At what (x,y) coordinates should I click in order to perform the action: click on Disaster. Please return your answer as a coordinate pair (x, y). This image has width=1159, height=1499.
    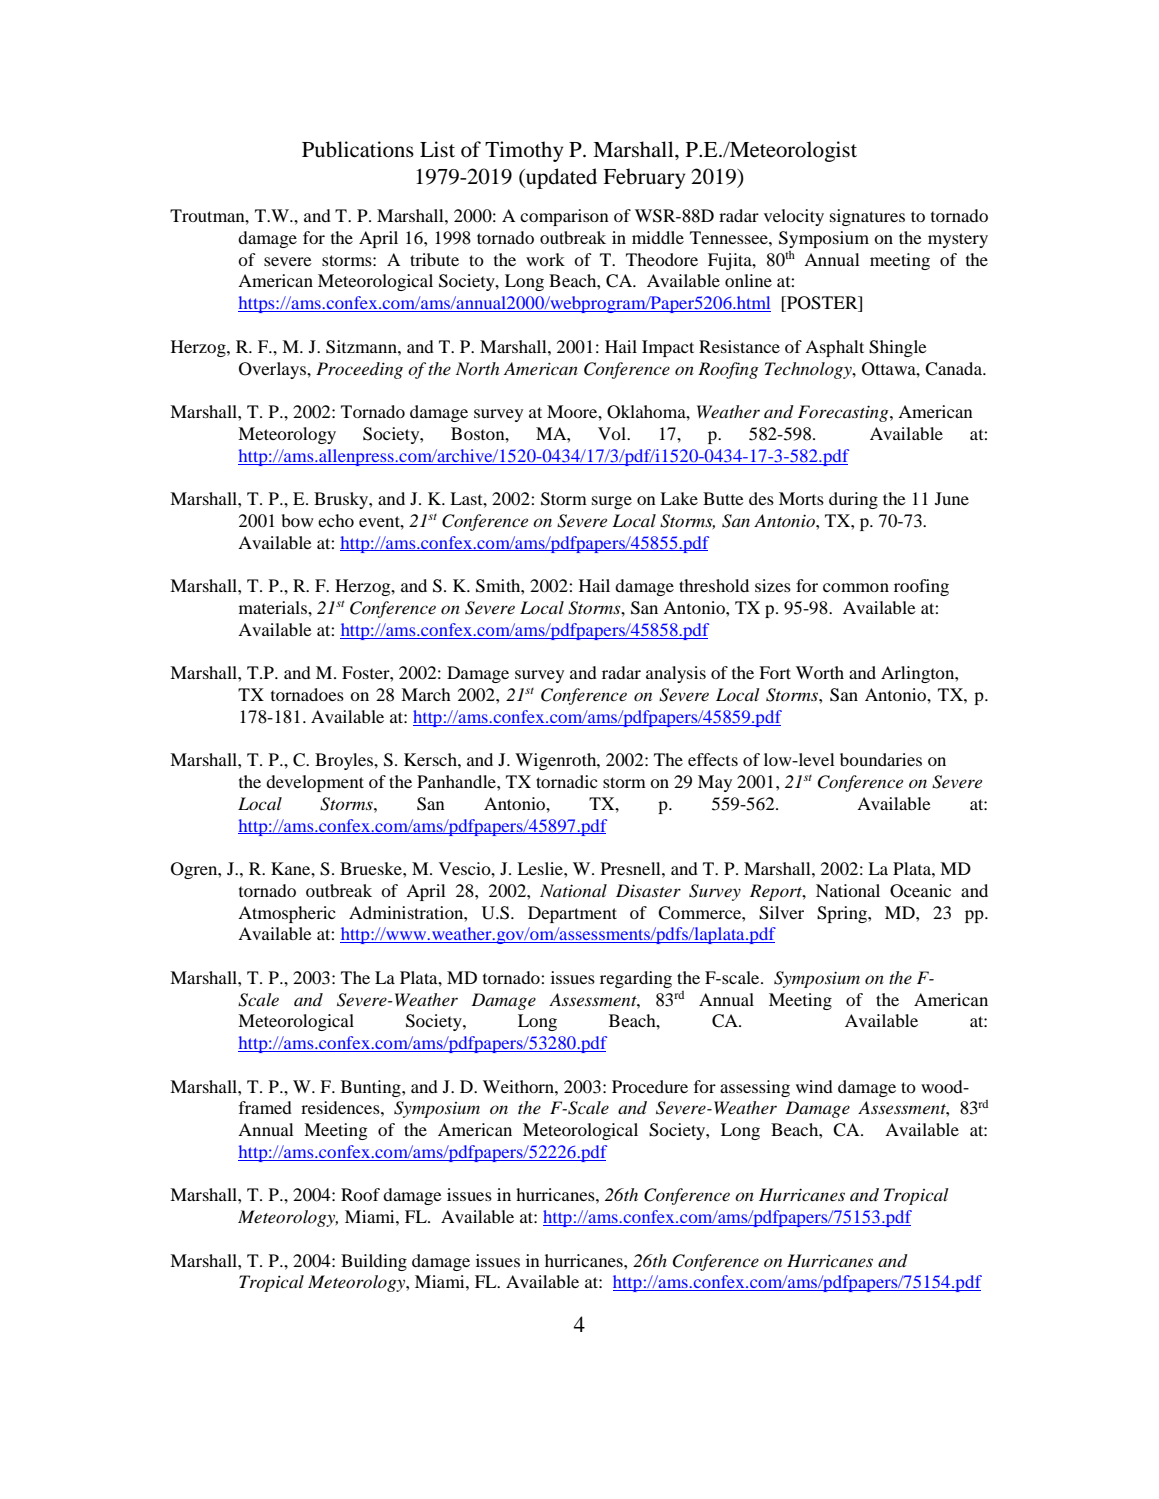
    Looking at the image, I should click on (648, 890).
